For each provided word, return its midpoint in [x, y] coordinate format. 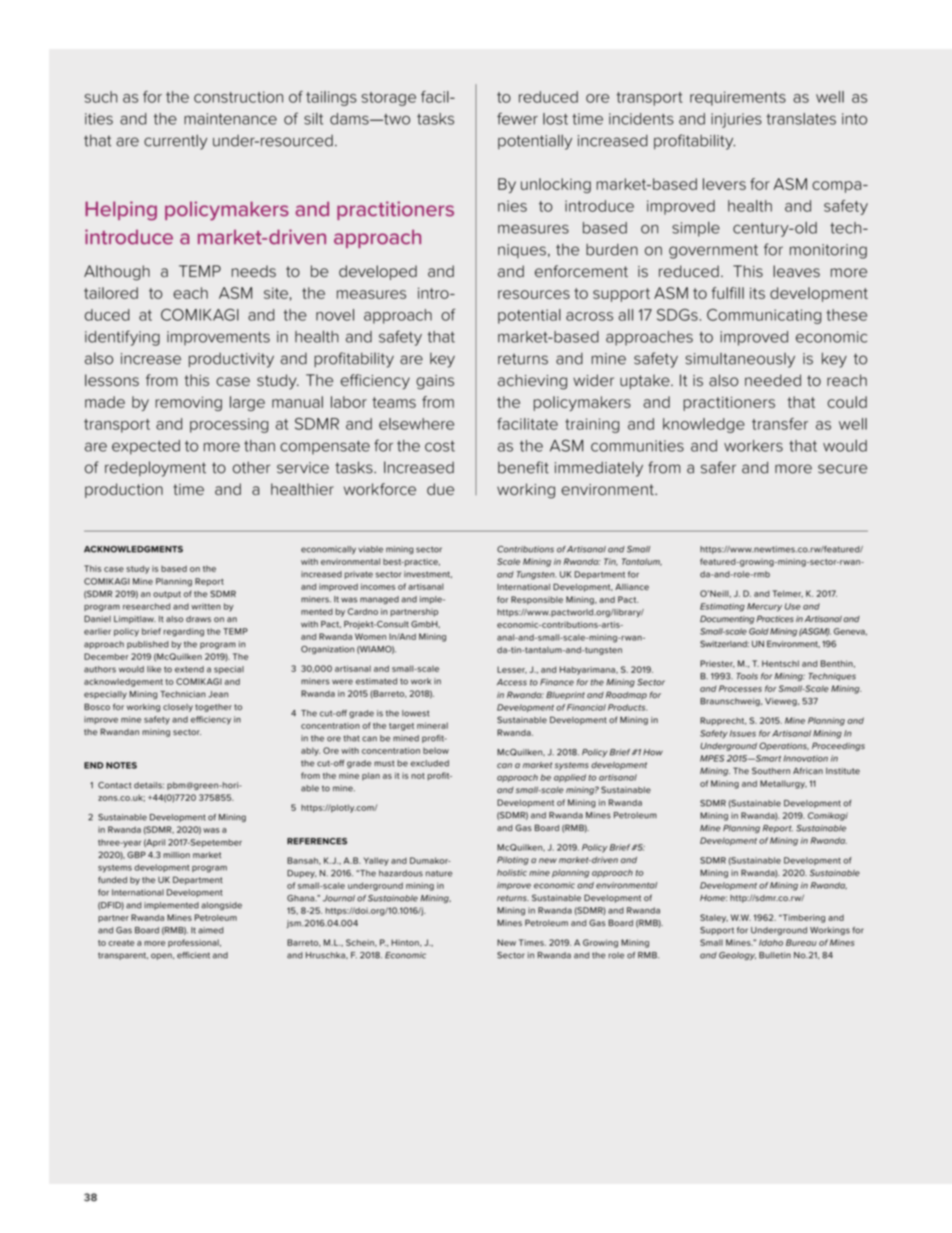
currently [175, 142]
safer [718, 467]
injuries [736, 120]
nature [439, 874]
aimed [211, 930]
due [440, 489]
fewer [517, 118]
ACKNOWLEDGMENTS [133, 549]
